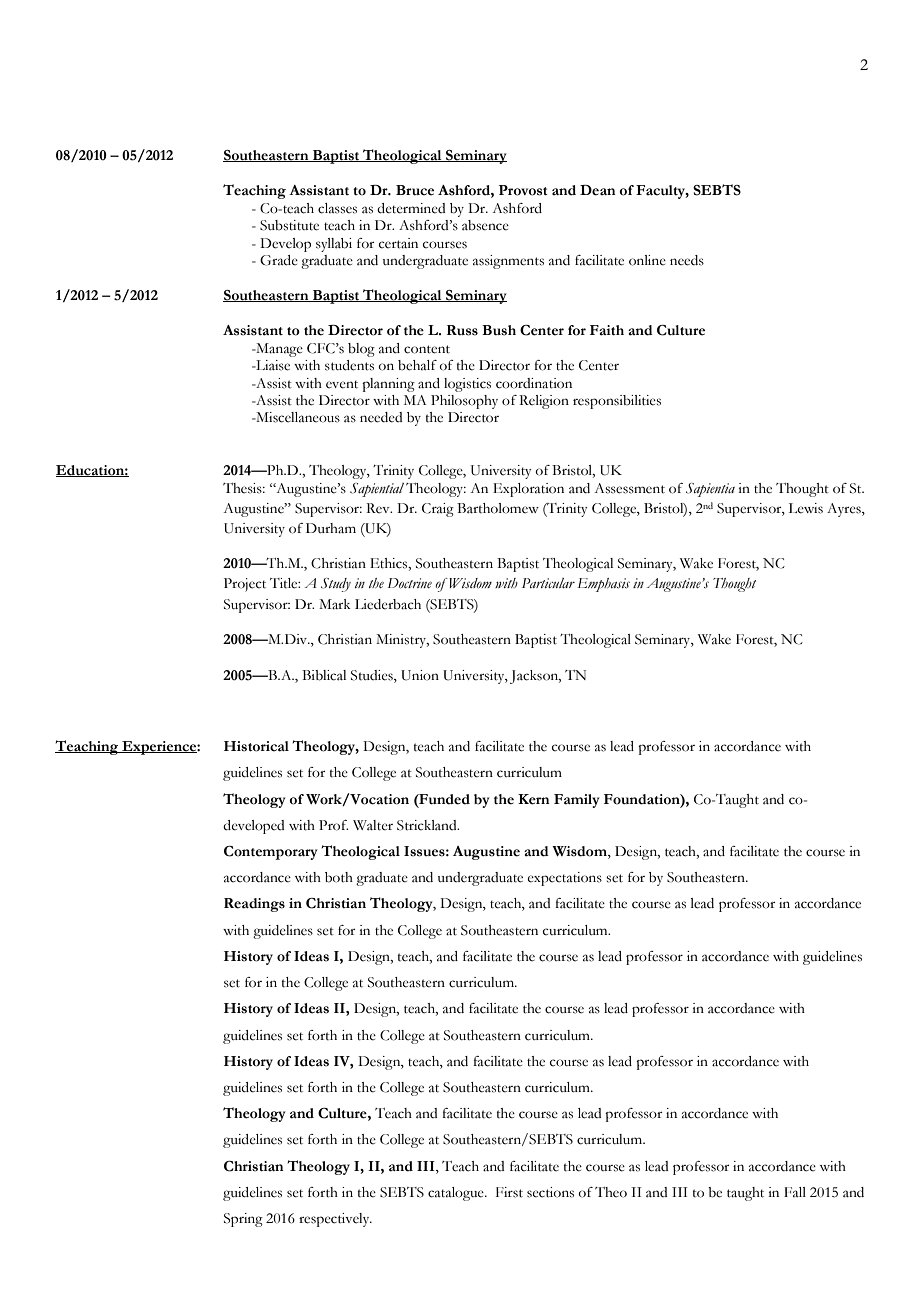 The height and width of the document is (1308, 924). I want to click on needs, so click(687, 260).
